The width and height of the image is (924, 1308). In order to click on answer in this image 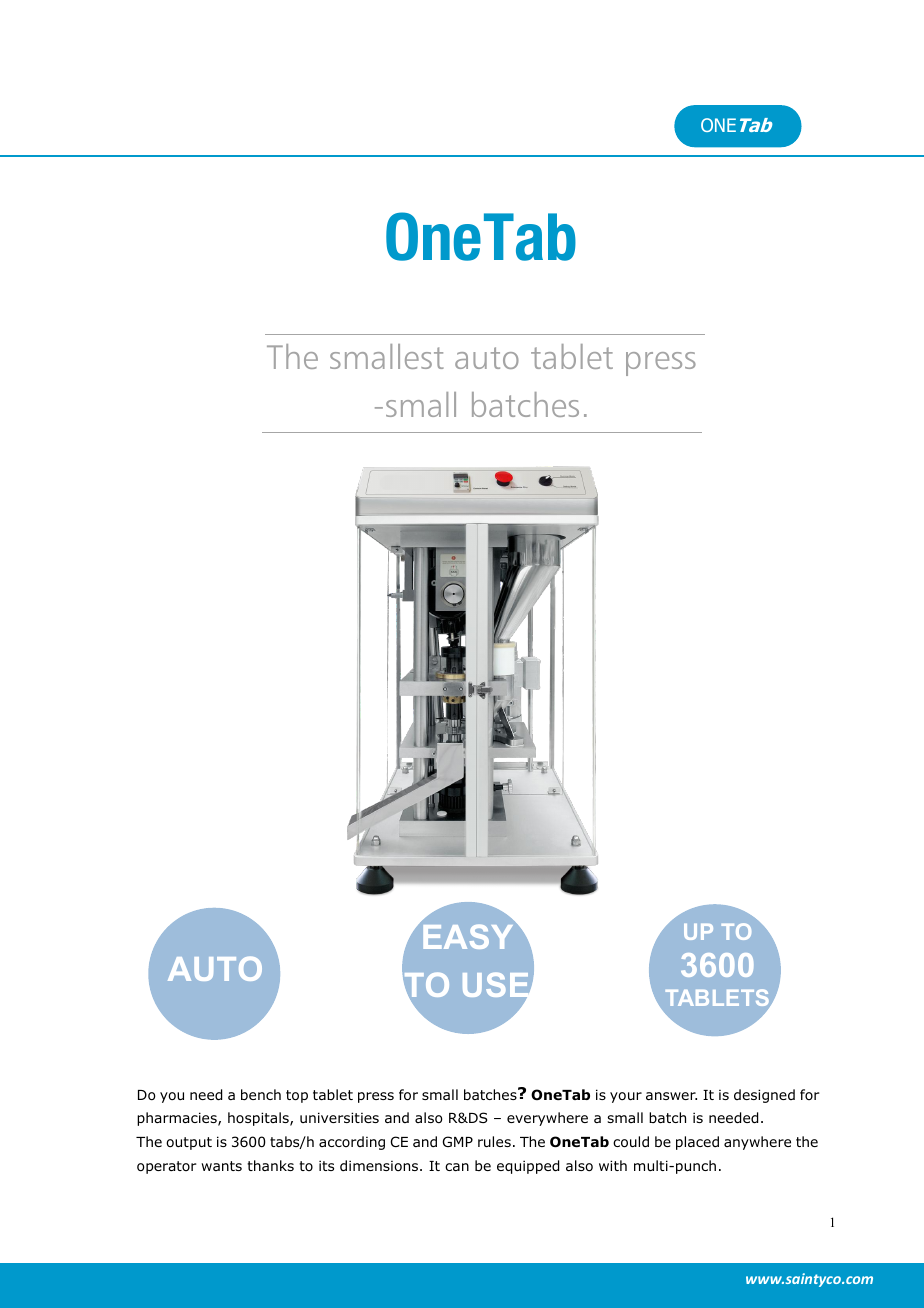, I will do `click(671, 1096)`.
